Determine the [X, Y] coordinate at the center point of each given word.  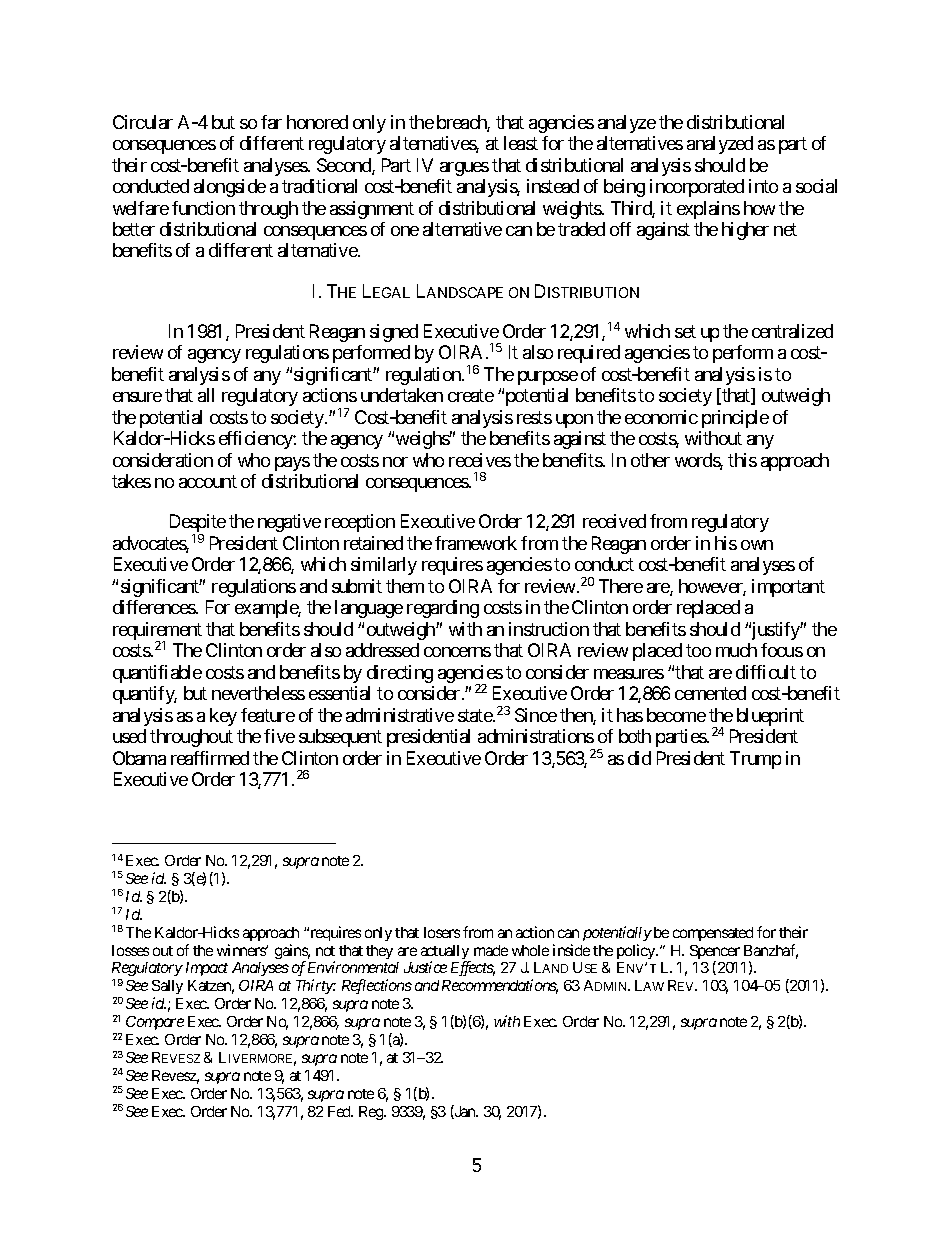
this [742, 460]
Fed [340, 1111]
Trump [755, 760]
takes [131, 481]
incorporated [697, 188]
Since [536, 715]
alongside [230, 188]
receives [480, 460]
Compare [155, 1023]
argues [464, 169]
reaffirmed [210, 758]
